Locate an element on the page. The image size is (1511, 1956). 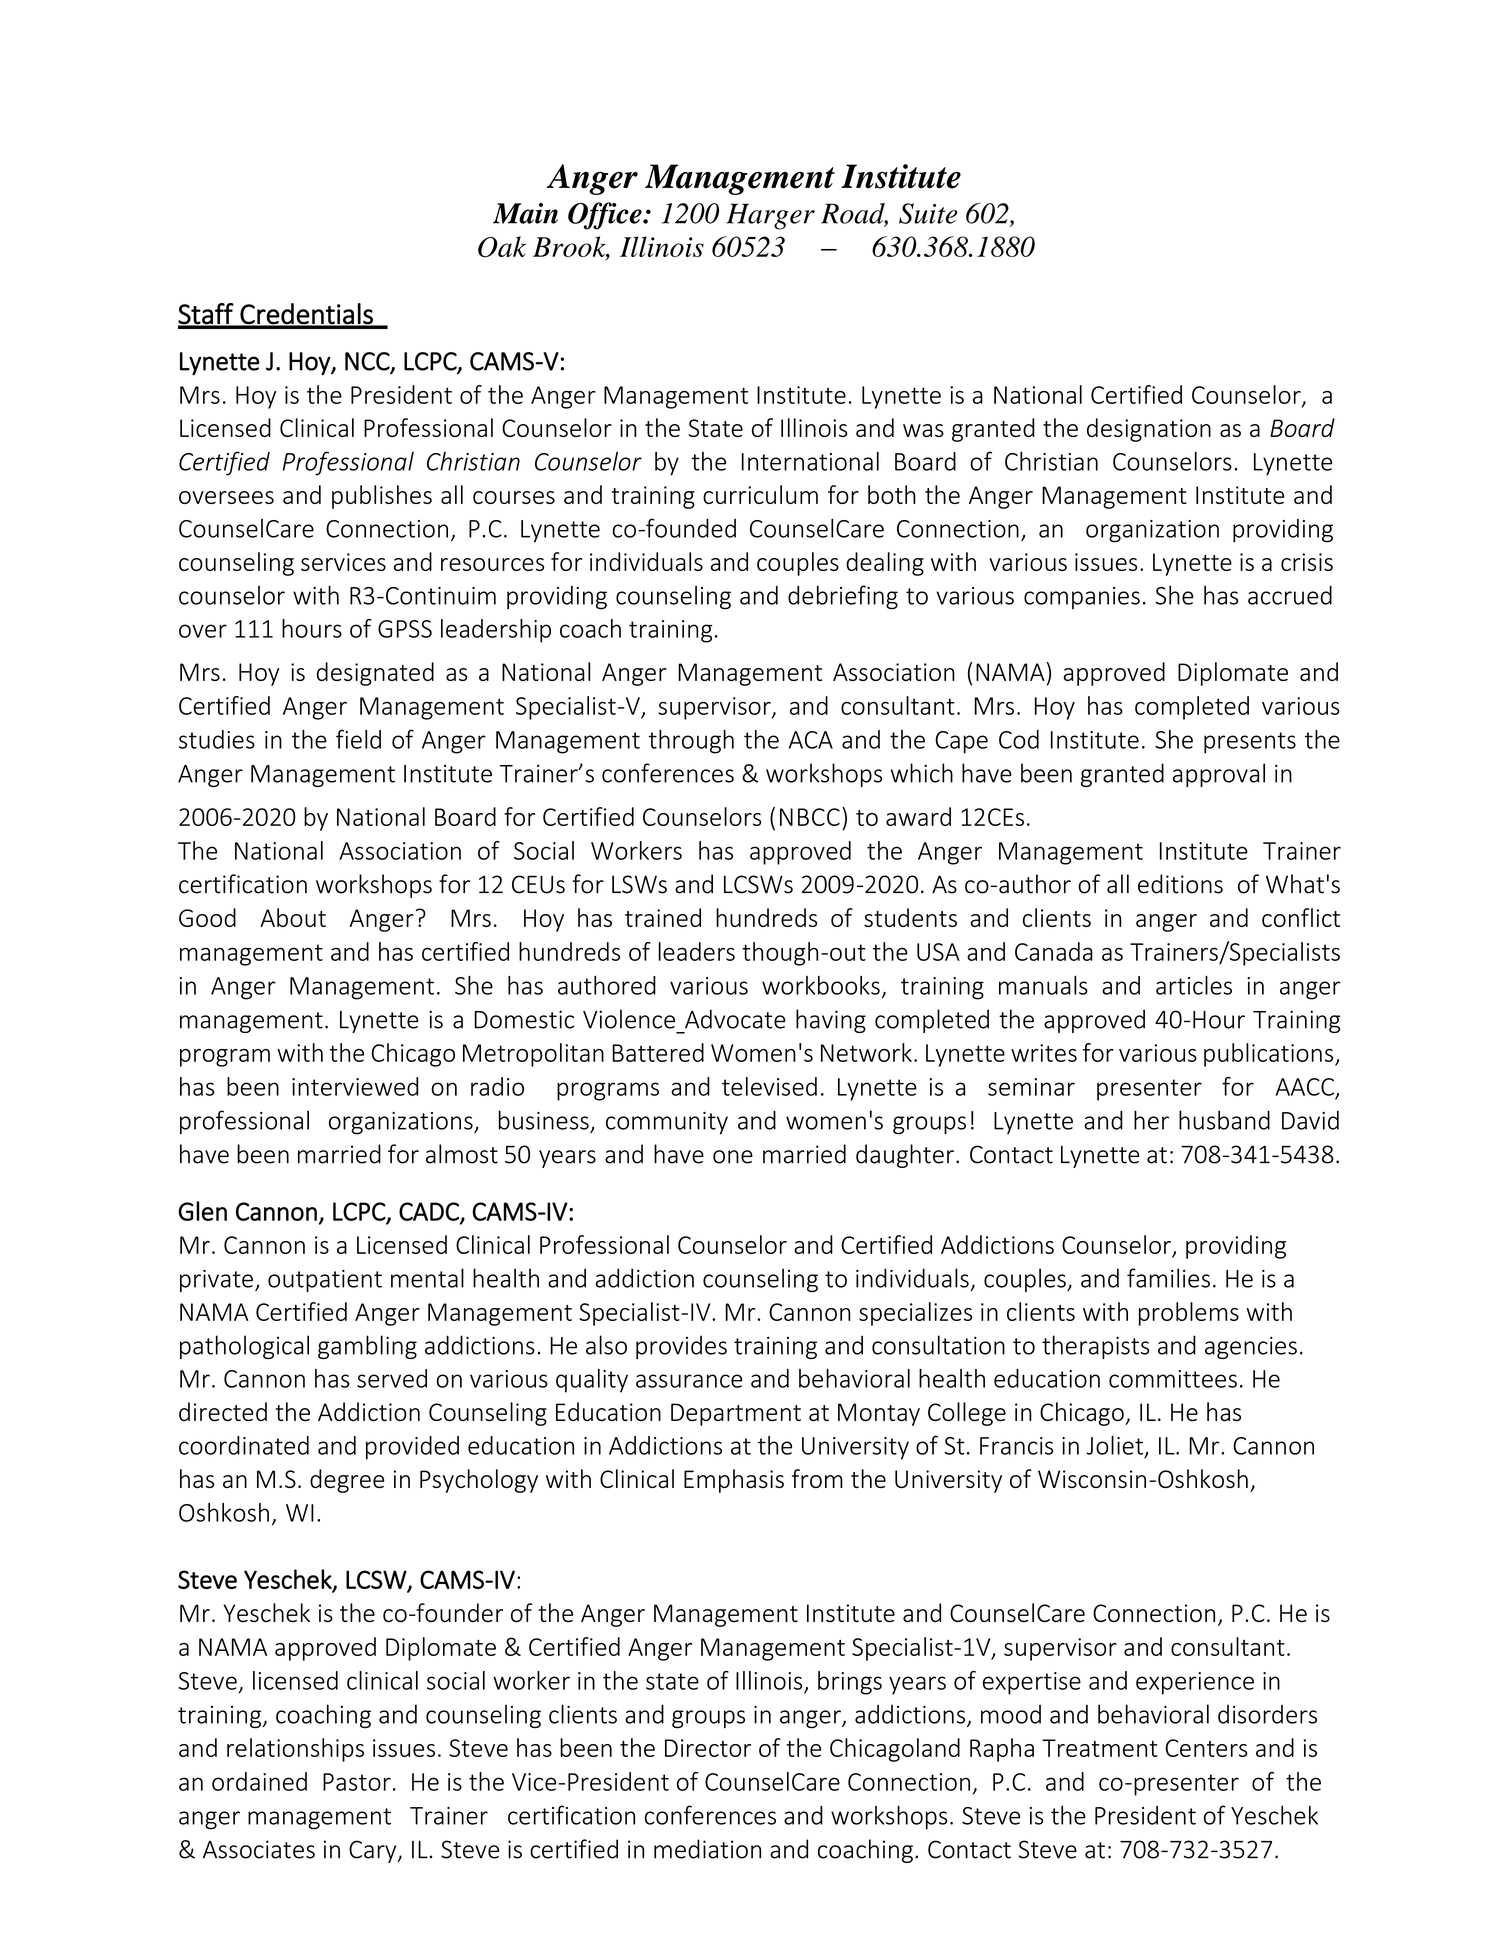
mediation is located at coordinates (707, 1849).
